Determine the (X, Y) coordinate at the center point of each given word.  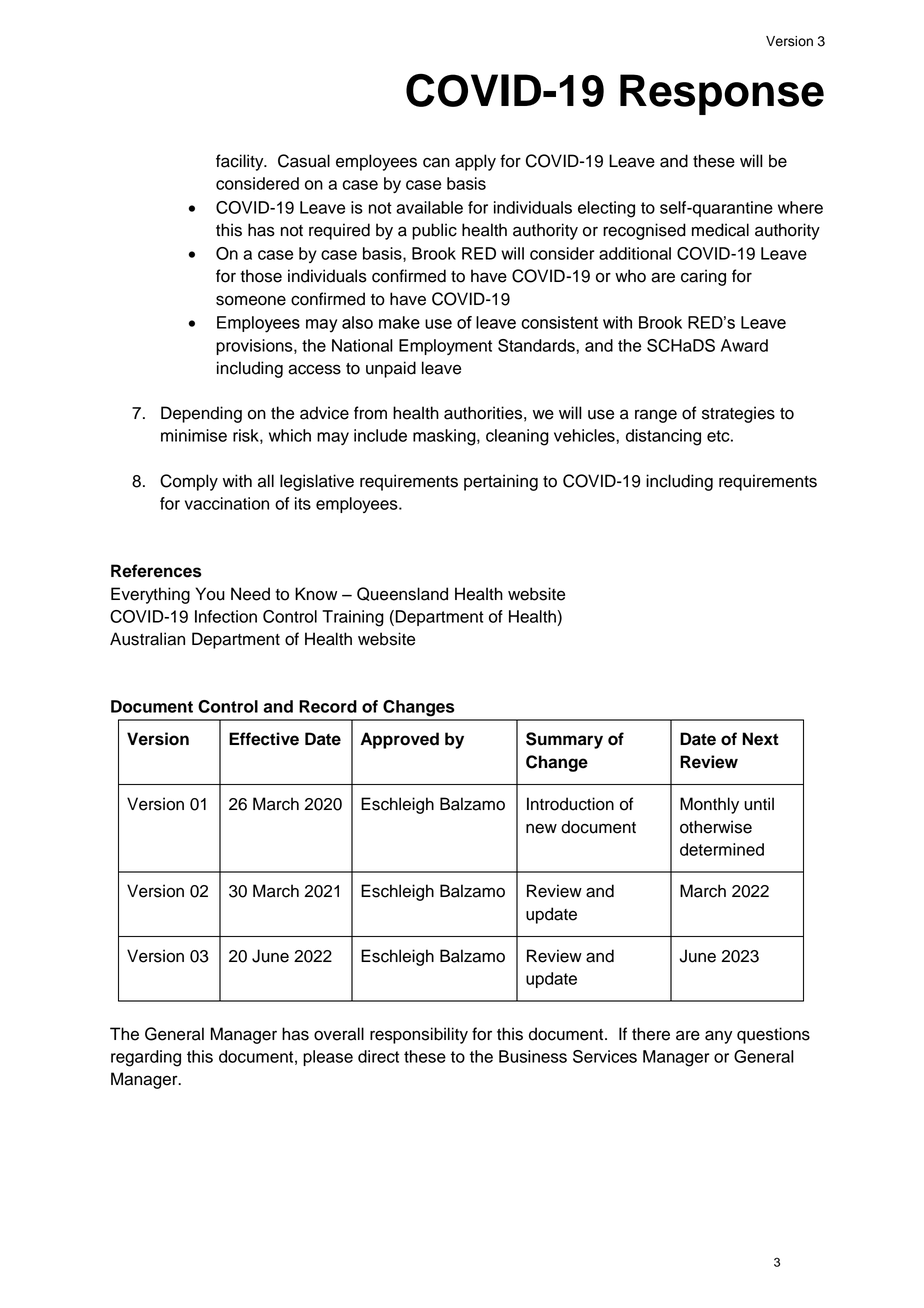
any (718, 1037)
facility (241, 162)
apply (475, 162)
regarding (146, 1058)
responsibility (419, 1035)
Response (722, 94)
